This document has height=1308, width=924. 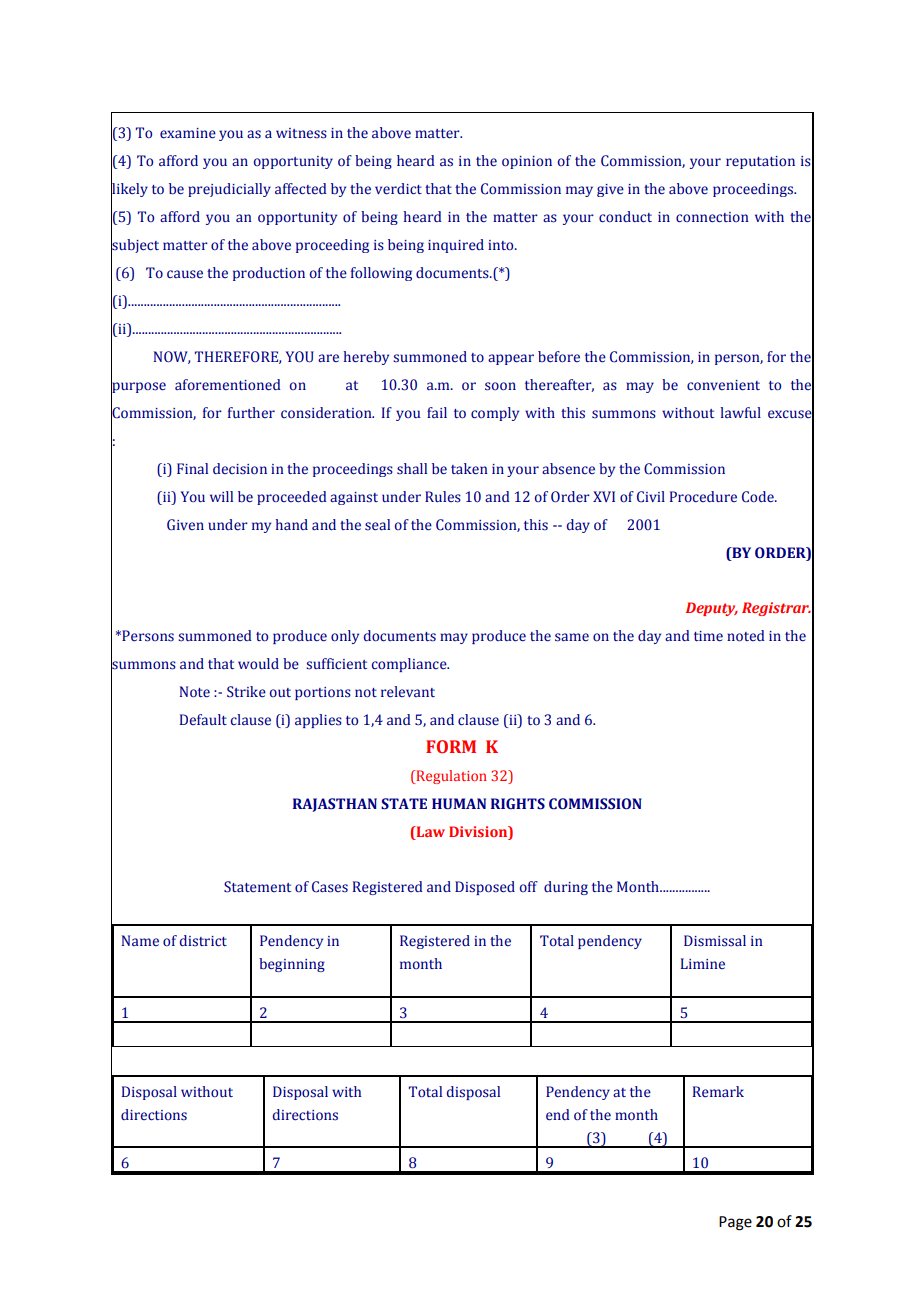 I want to click on beginning, so click(x=292, y=965).
